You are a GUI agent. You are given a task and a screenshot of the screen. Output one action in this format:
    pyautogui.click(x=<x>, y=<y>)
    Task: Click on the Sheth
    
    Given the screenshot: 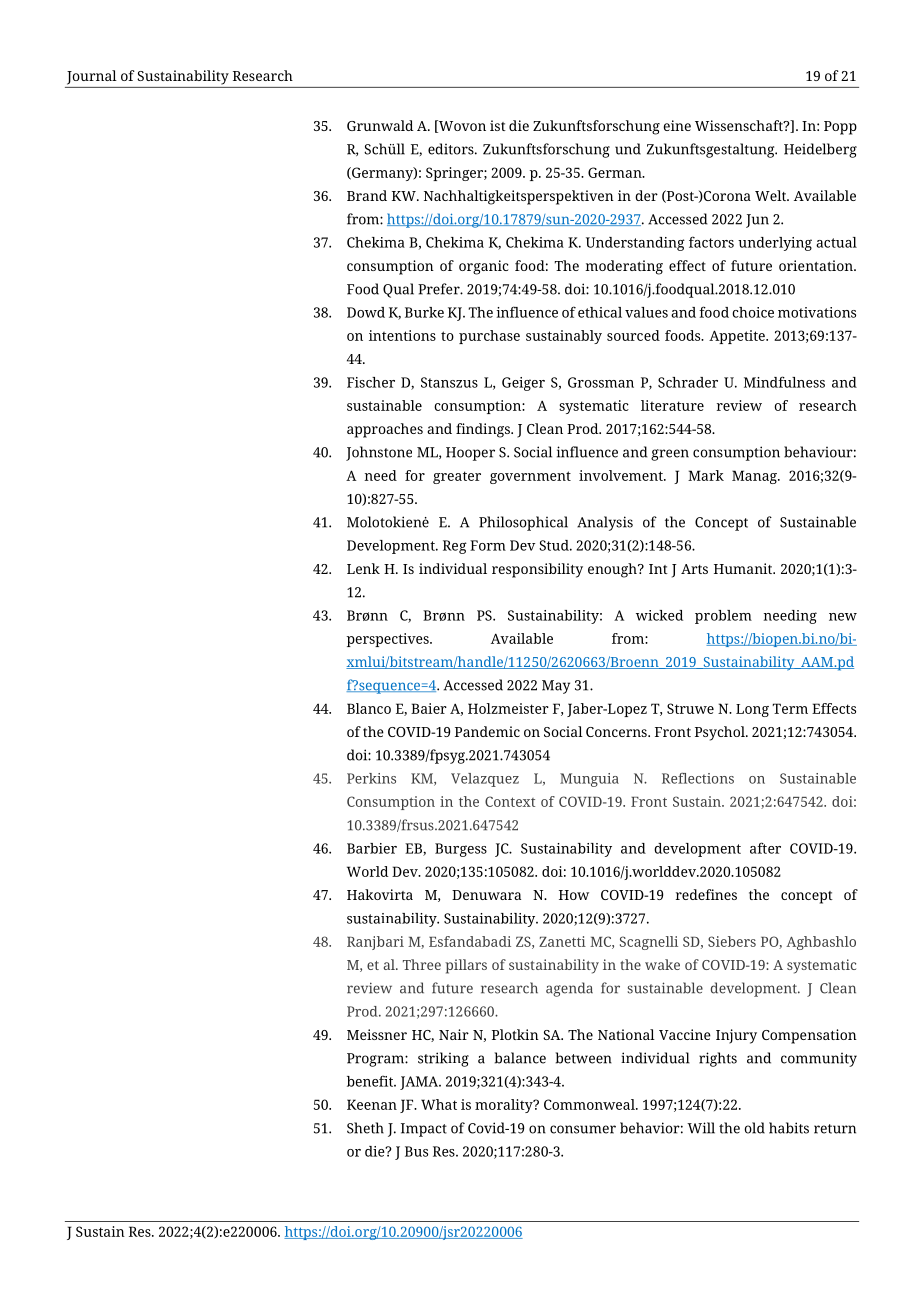 What is the action you would take?
    pyautogui.click(x=365, y=1128)
